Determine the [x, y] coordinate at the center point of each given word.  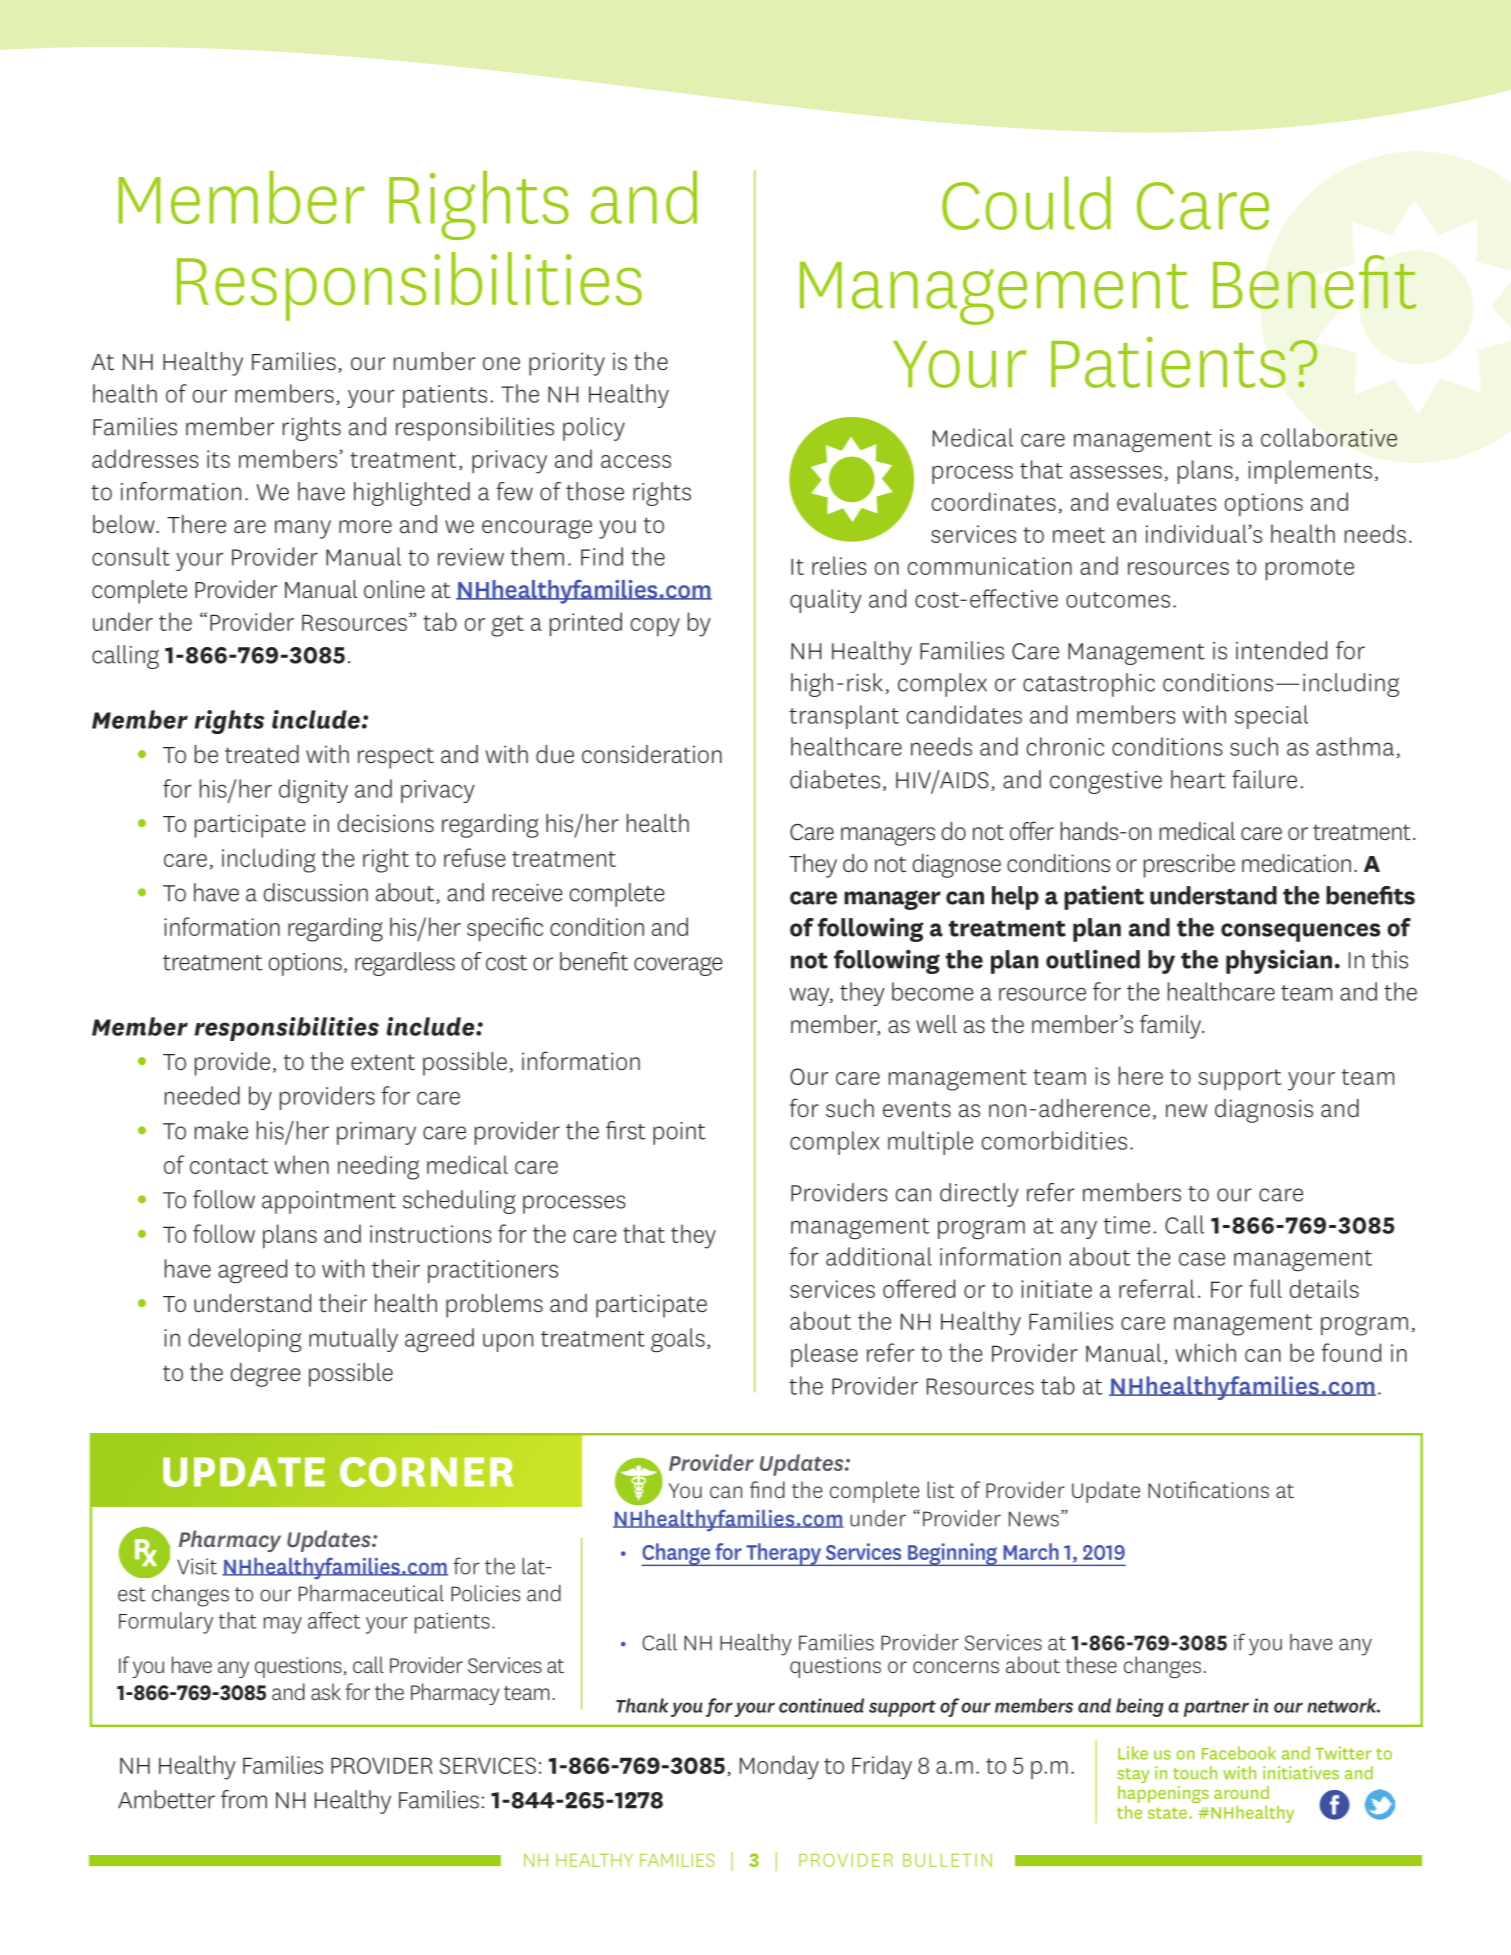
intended [1281, 650]
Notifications [1208, 1489]
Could [1026, 203]
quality [826, 601]
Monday [779, 1767]
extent [383, 1062]
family [1172, 1026]
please [824, 1355]
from [244, 1799]
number [434, 361]
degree [265, 1375]
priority [567, 364]
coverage [678, 966]
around [1241, 1792]
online [394, 589]
